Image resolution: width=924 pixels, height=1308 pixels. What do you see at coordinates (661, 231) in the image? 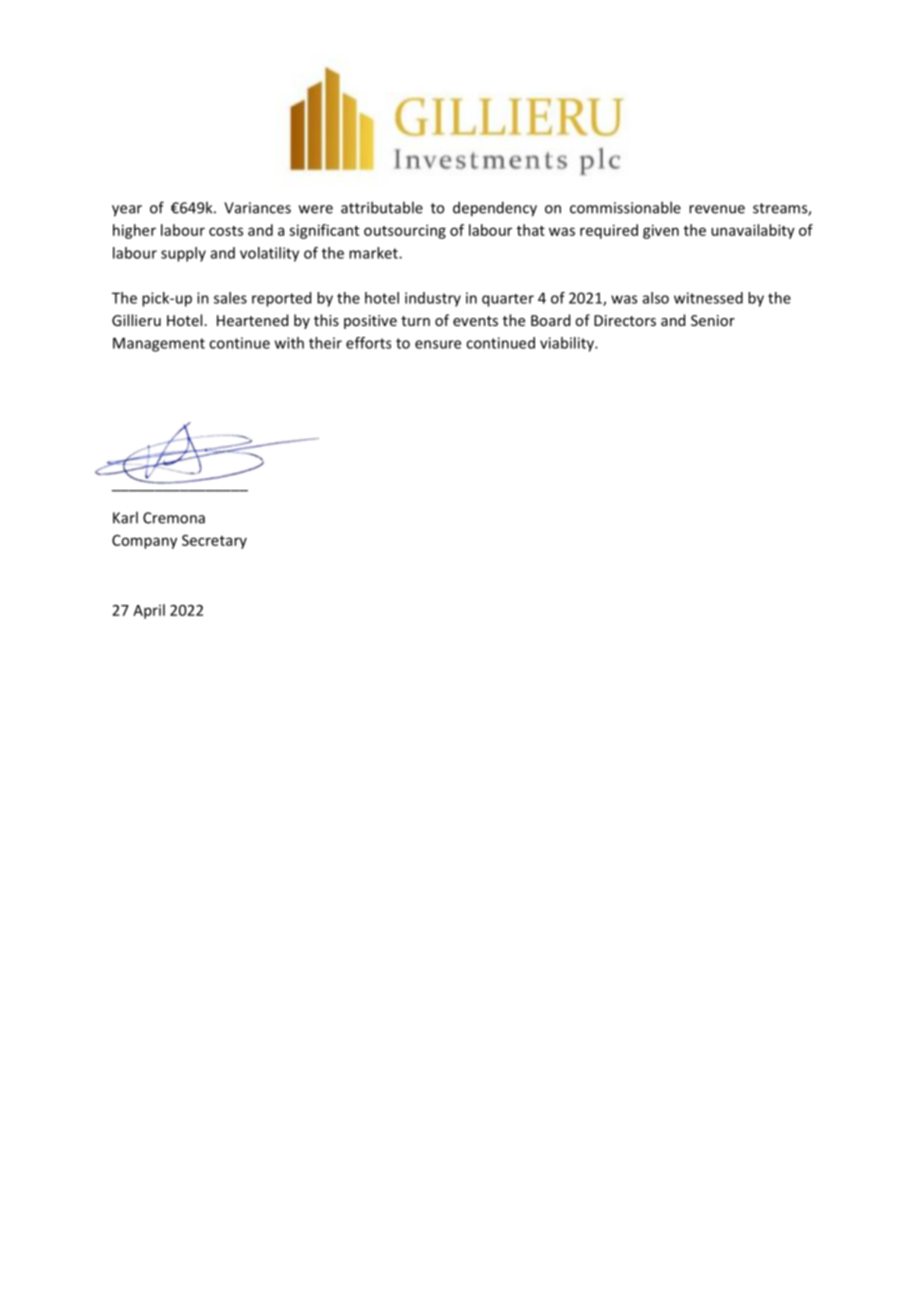
I see `given` at bounding box center [661, 231].
